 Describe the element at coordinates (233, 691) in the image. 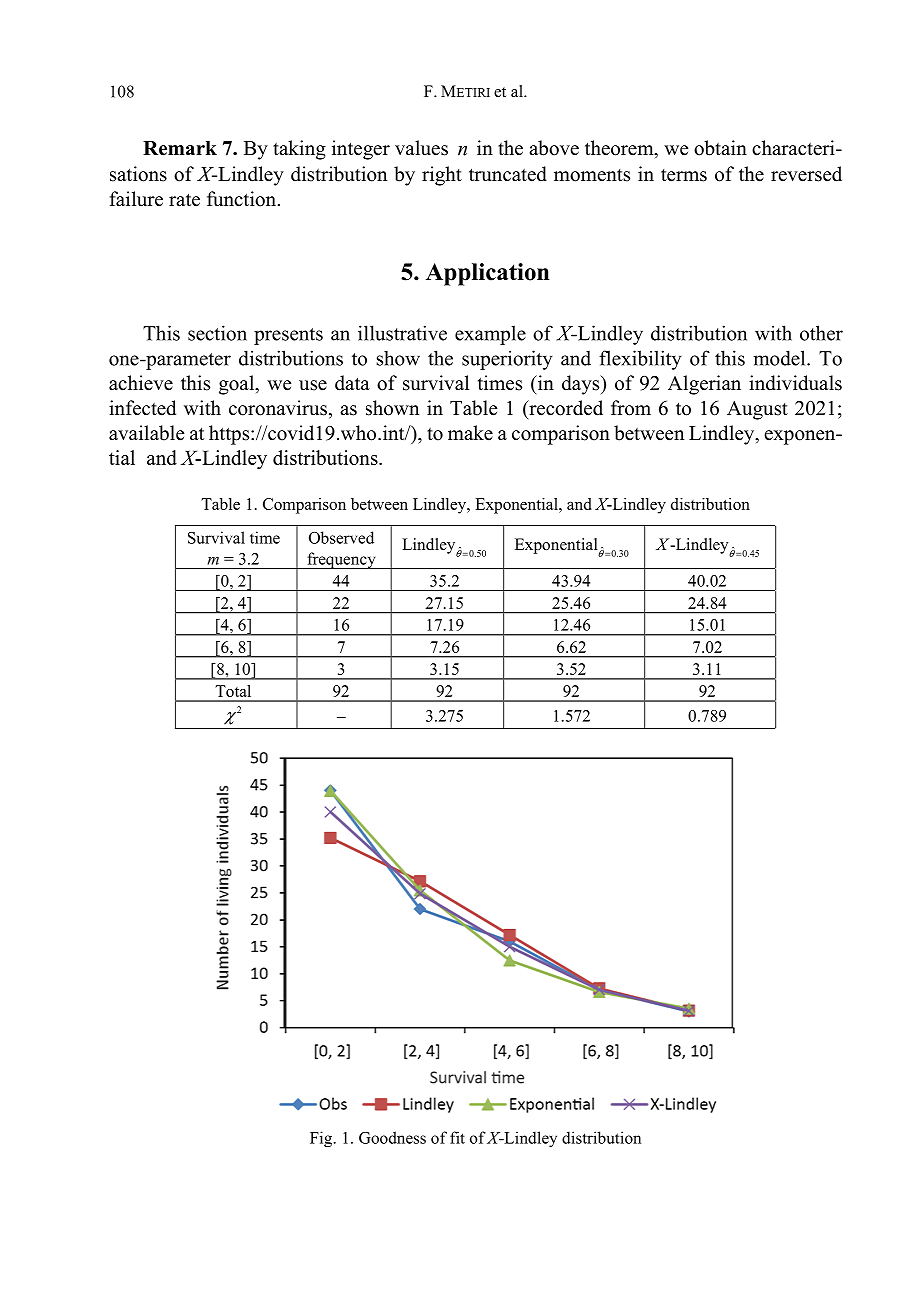

I see `Total` at that location.
